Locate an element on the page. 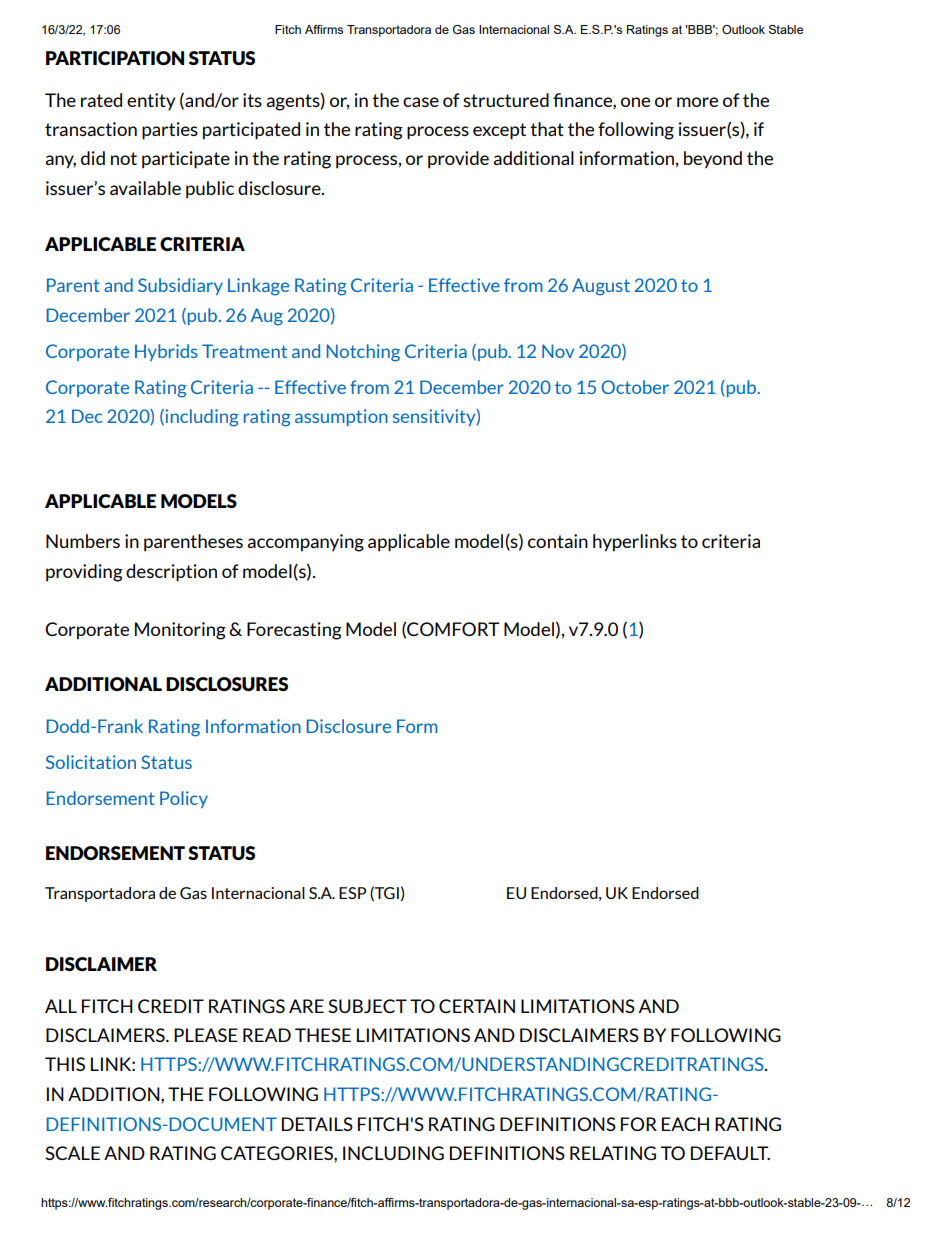  case is located at coordinates (421, 102).
